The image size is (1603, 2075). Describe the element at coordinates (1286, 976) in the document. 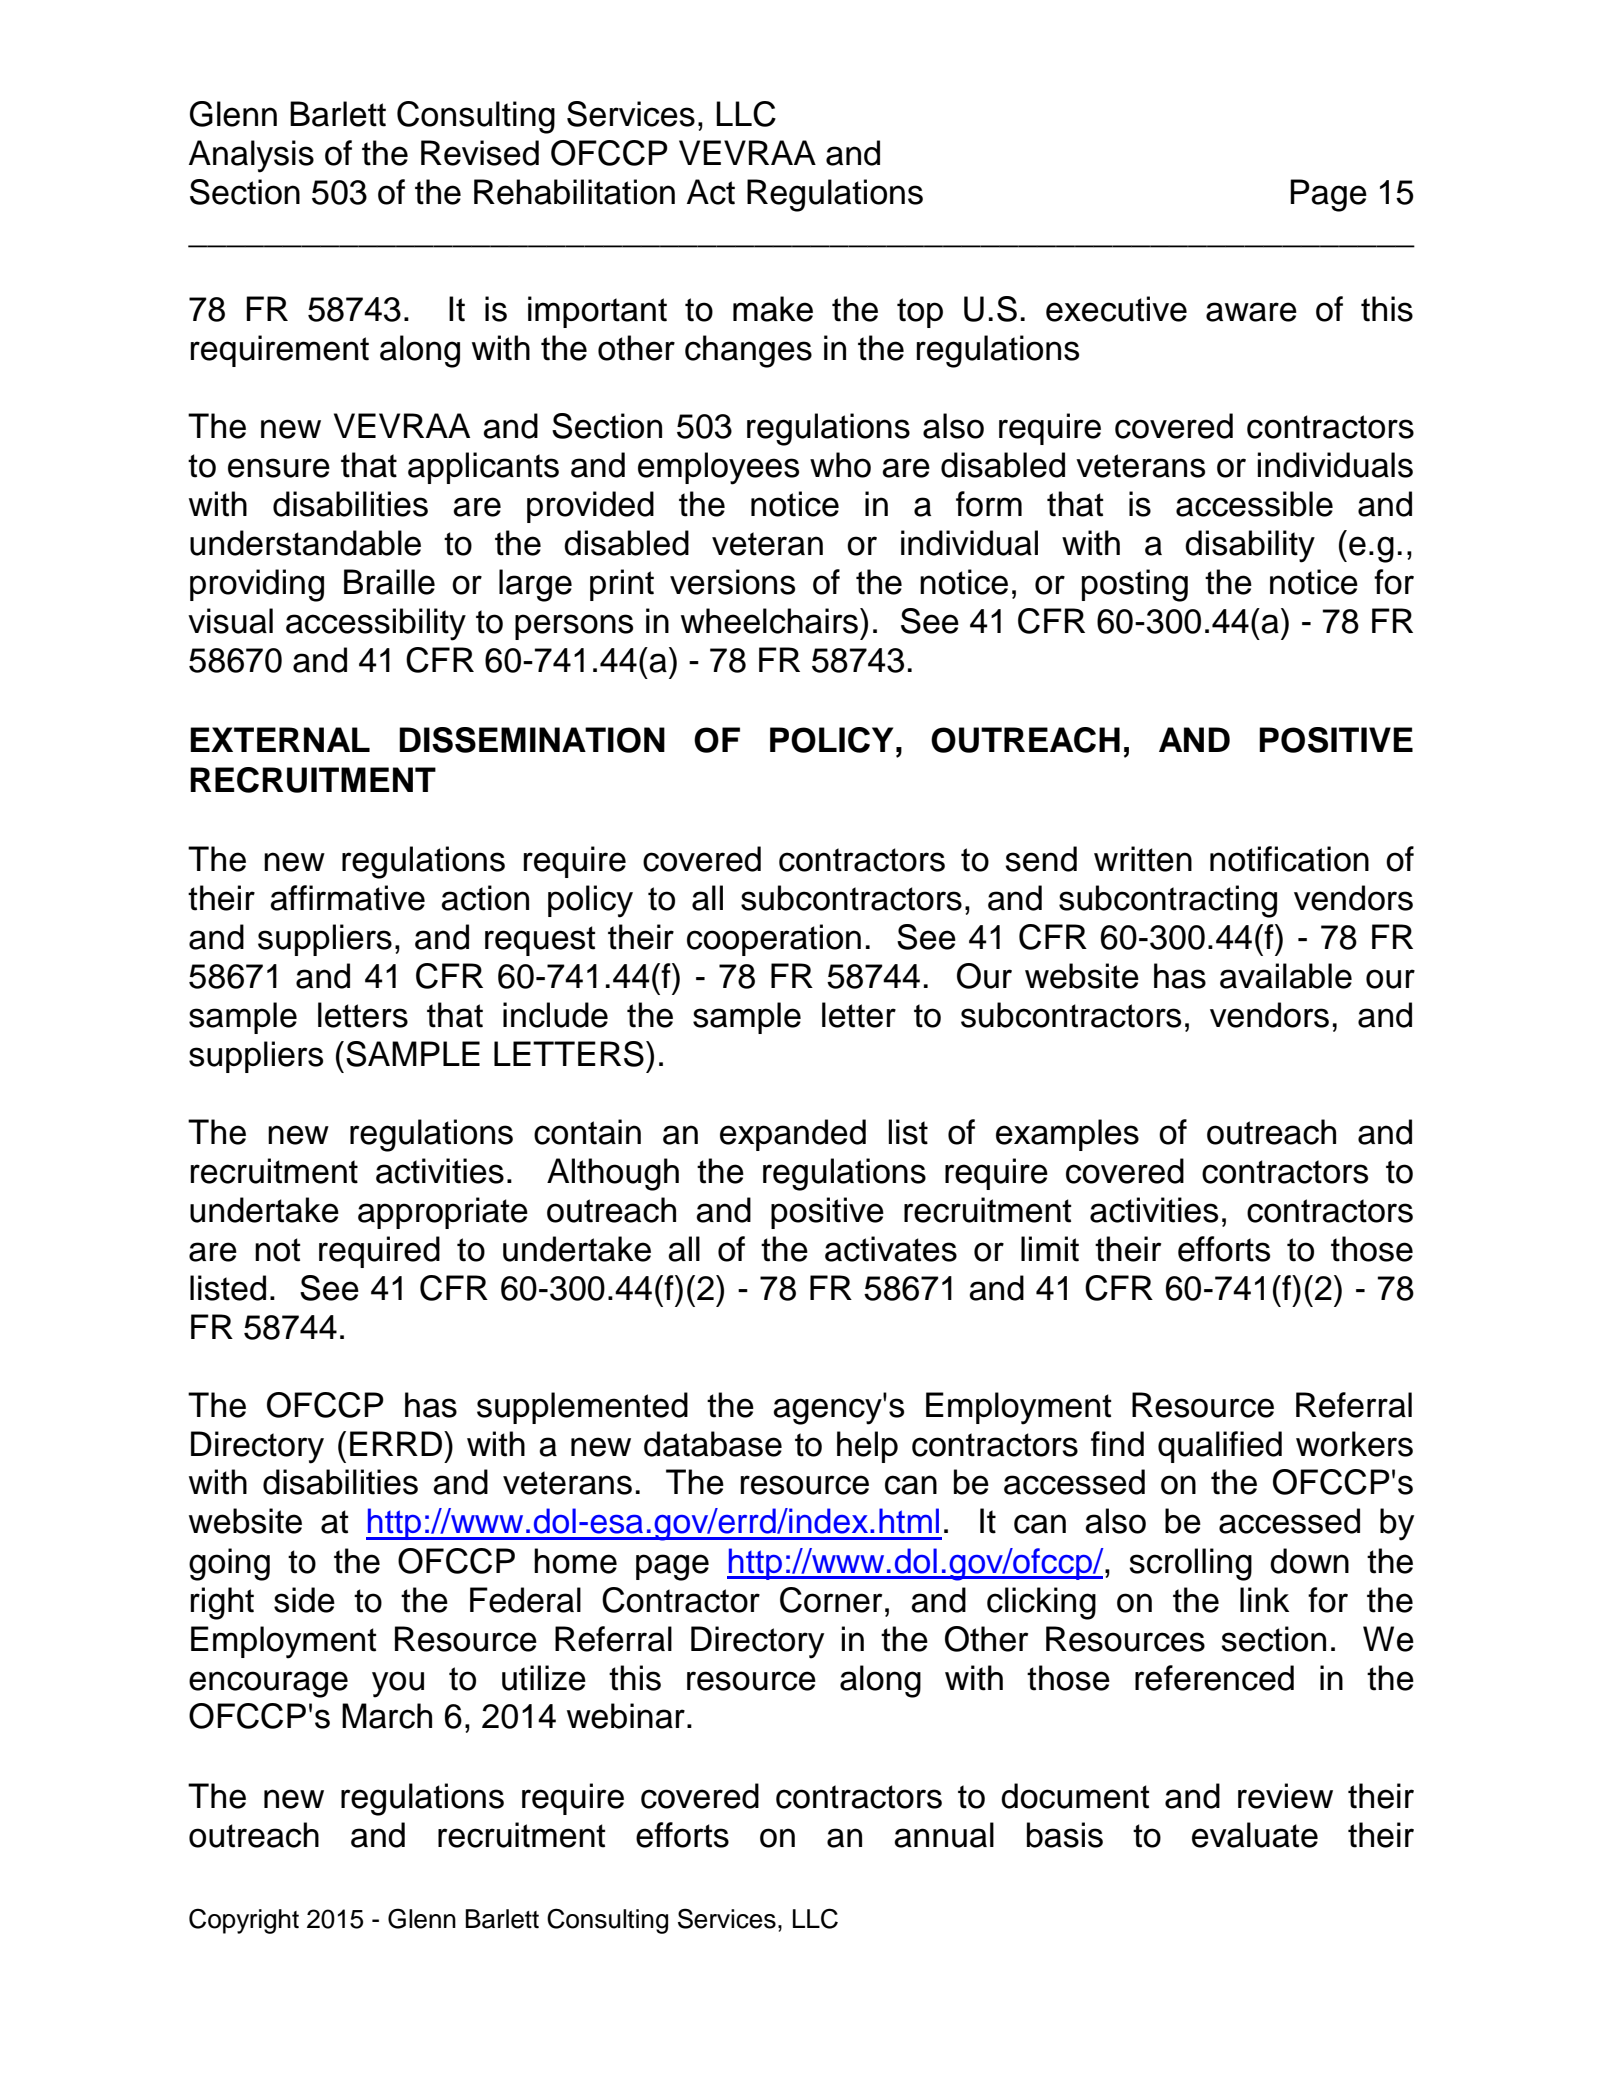

I see `available` at that location.
